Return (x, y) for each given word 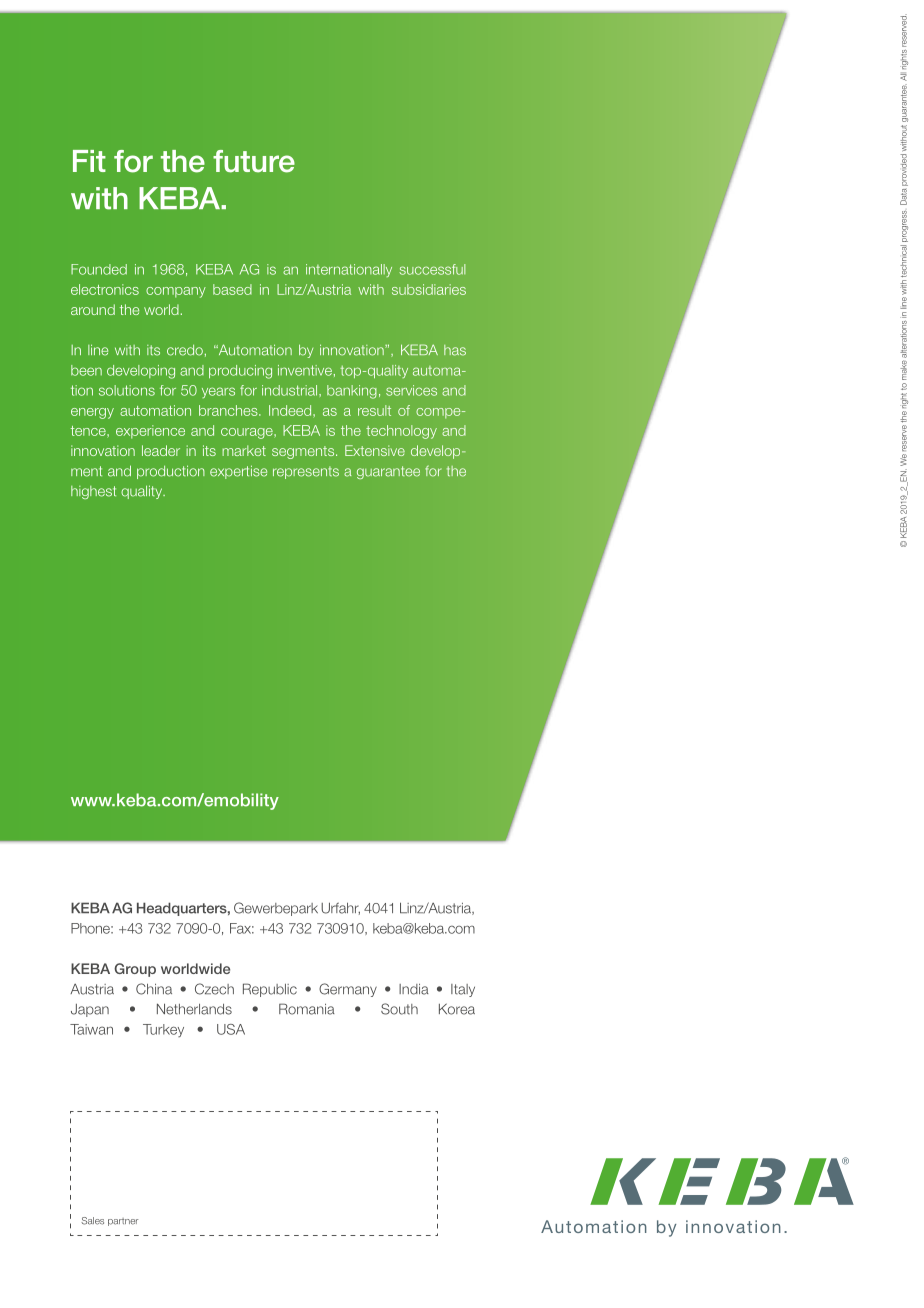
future (254, 161)
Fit (89, 161)
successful (432, 269)
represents (306, 472)
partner (123, 1222)
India (414, 989)
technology (401, 432)
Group (135, 970)
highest (93, 492)
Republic (270, 990)
